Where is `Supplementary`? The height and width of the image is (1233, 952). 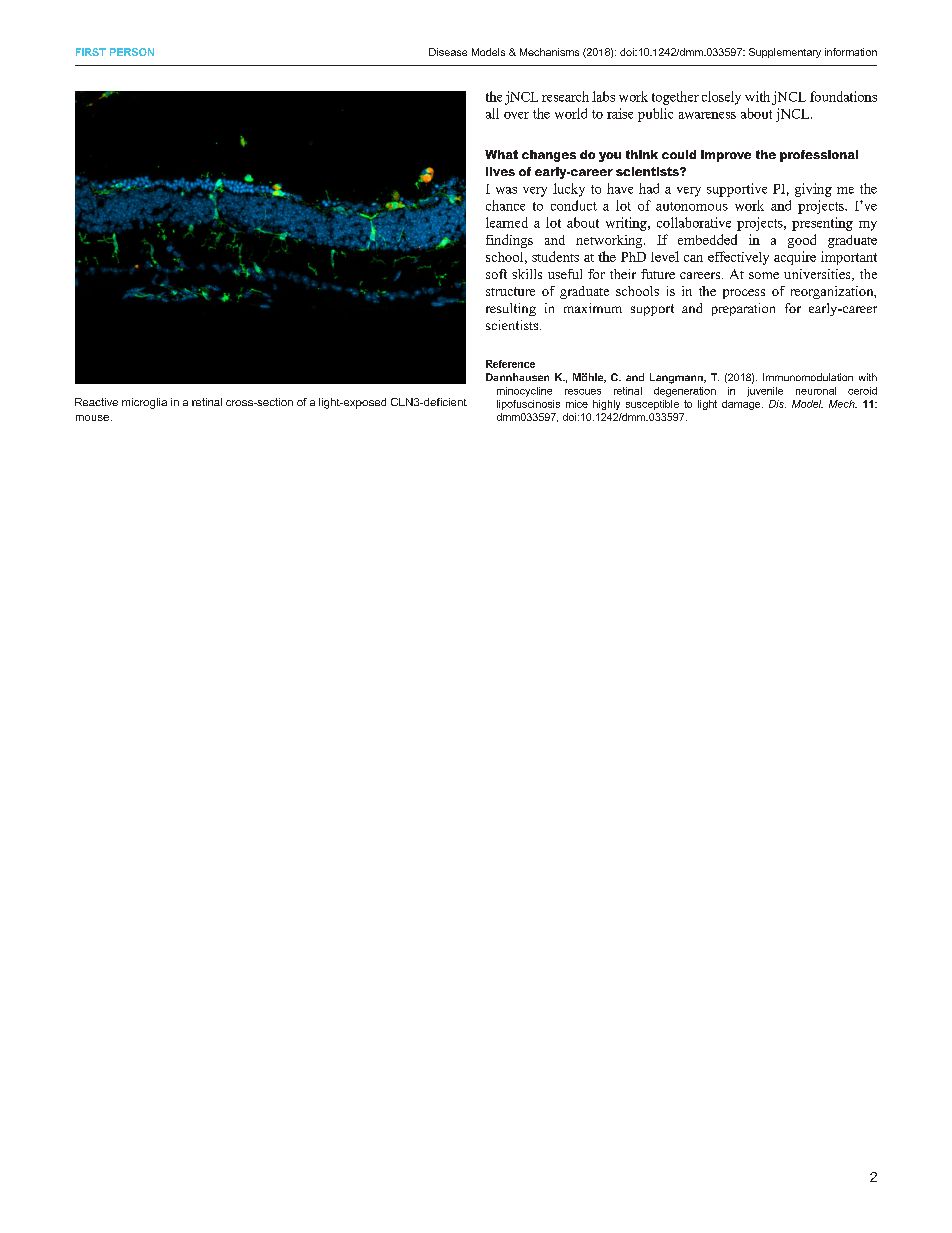
Supplementary is located at coordinates (785, 53).
